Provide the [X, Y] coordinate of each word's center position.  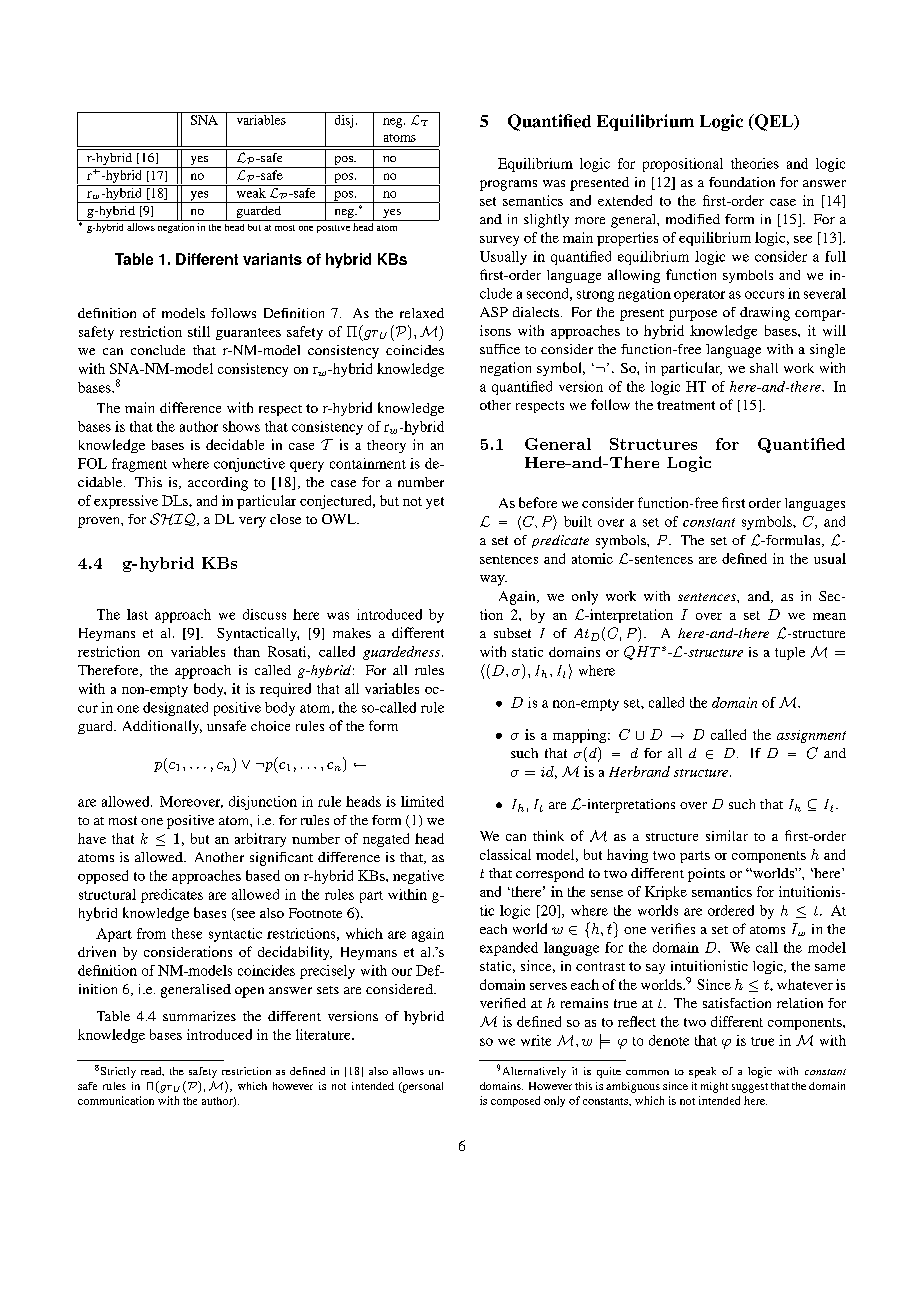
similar [727, 835]
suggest [750, 1088]
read [152, 1071]
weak [251, 191]
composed [515, 1101]
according [218, 484]
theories [755, 163]
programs [508, 185]
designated [175, 709]
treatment [686, 405]
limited [422, 801]
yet [435, 503]
